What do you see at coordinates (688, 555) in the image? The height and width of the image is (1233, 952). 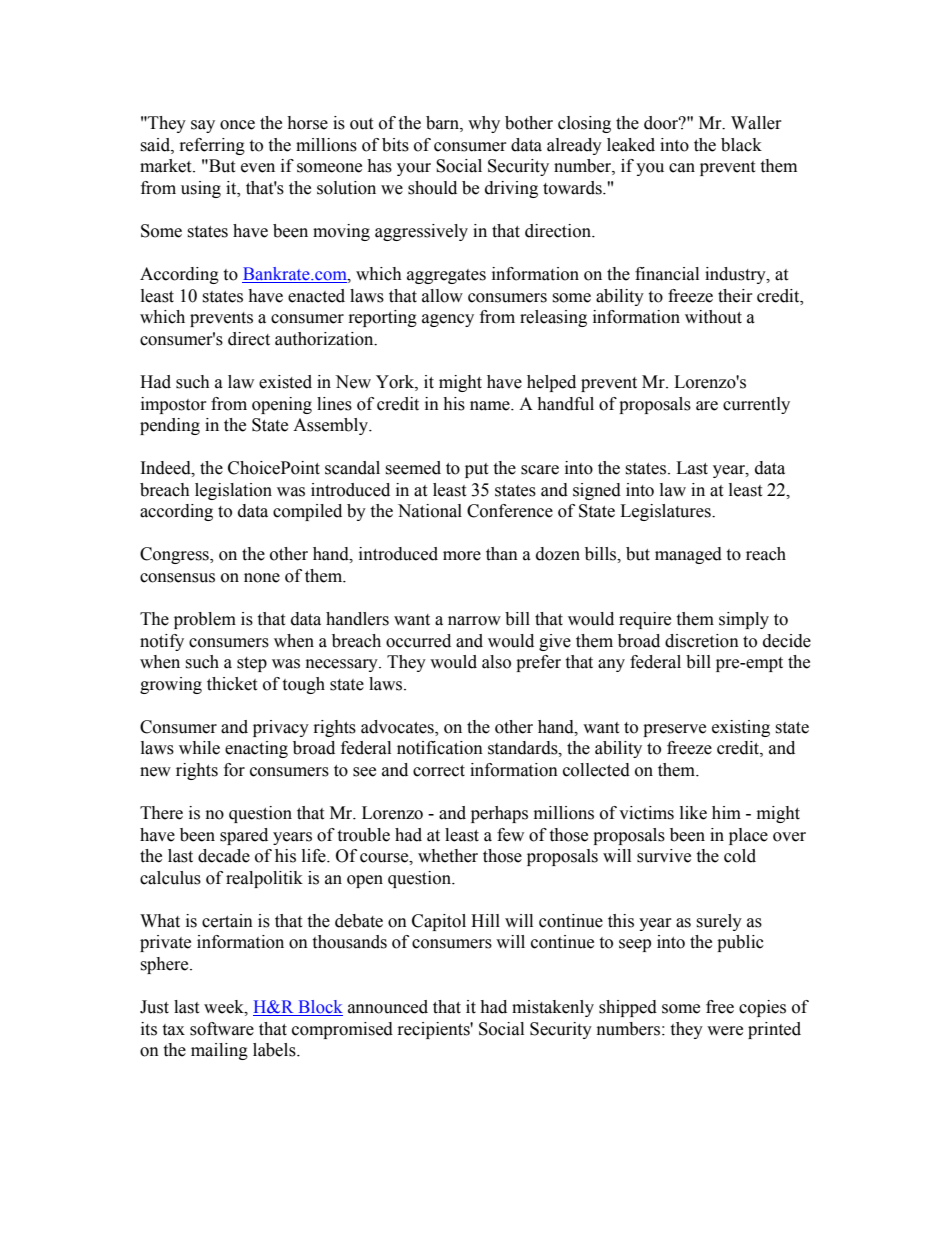 I see `managed` at bounding box center [688, 555].
